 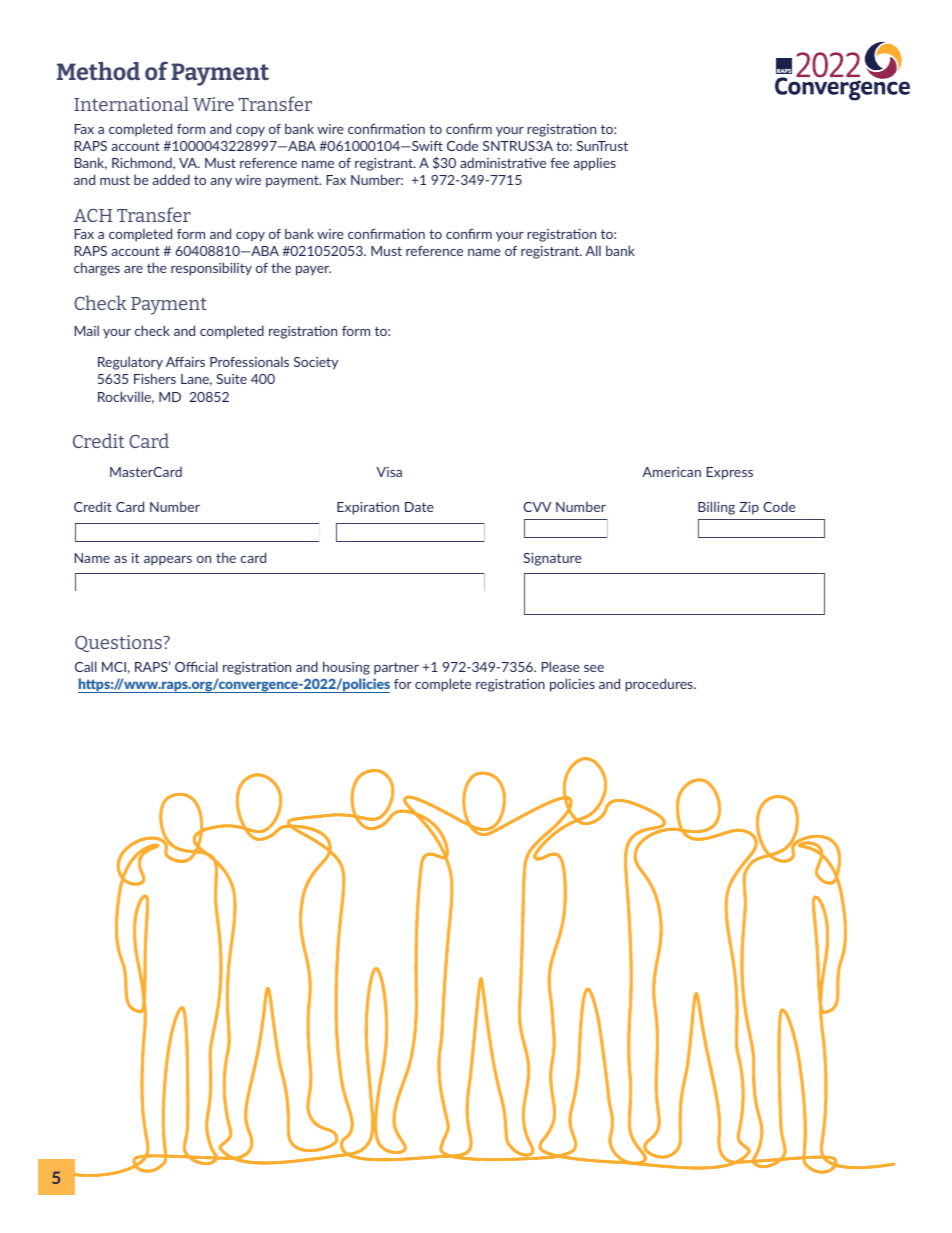 I want to click on Official, so click(x=196, y=666).
